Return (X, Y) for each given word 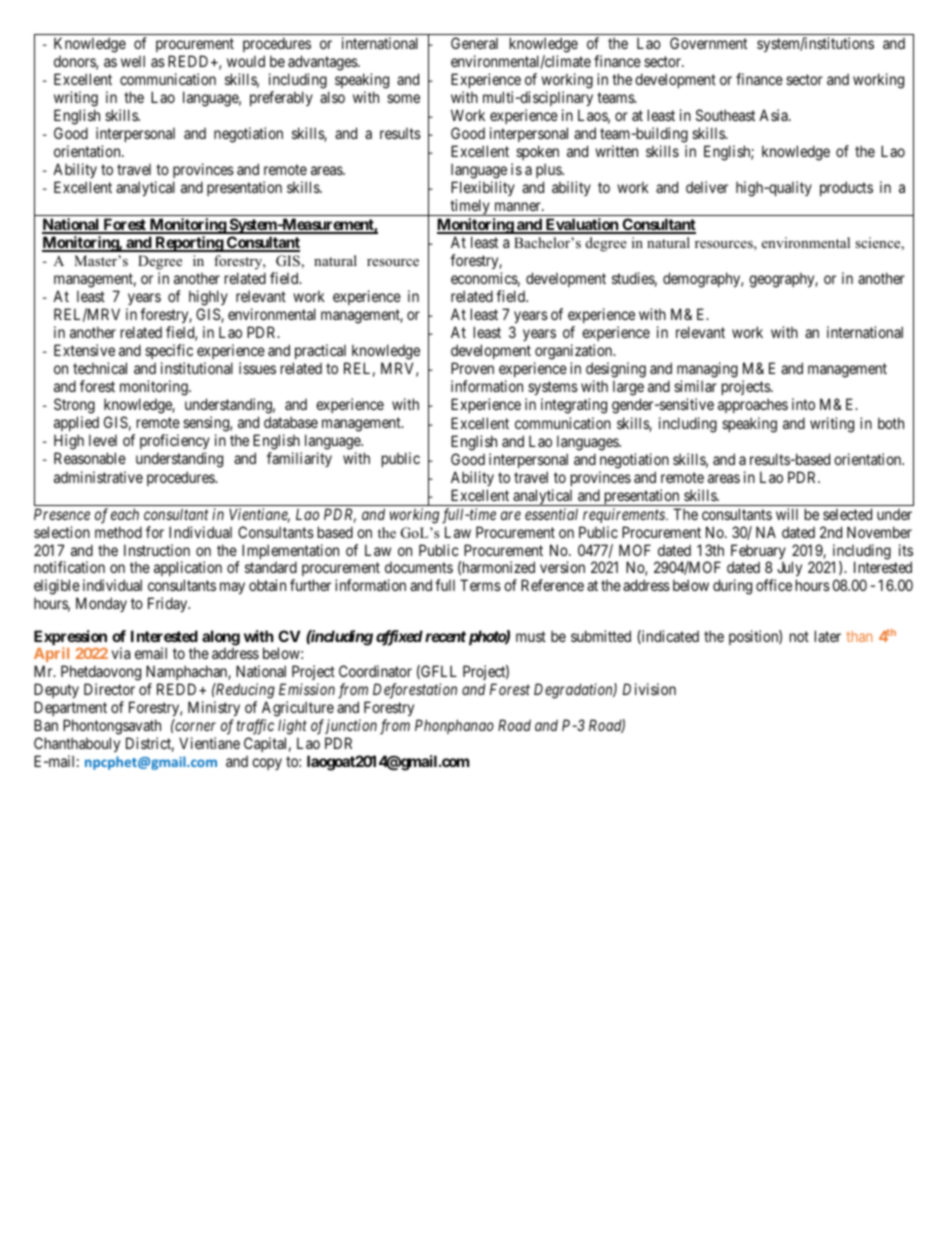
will (787, 514)
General (474, 43)
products (846, 188)
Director (109, 689)
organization (574, 353)
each (125, 514)
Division (649, 689)
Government (708, 43)
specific (169, 351)
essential (551, 514)
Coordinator (375, 671)
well (133, 61)
